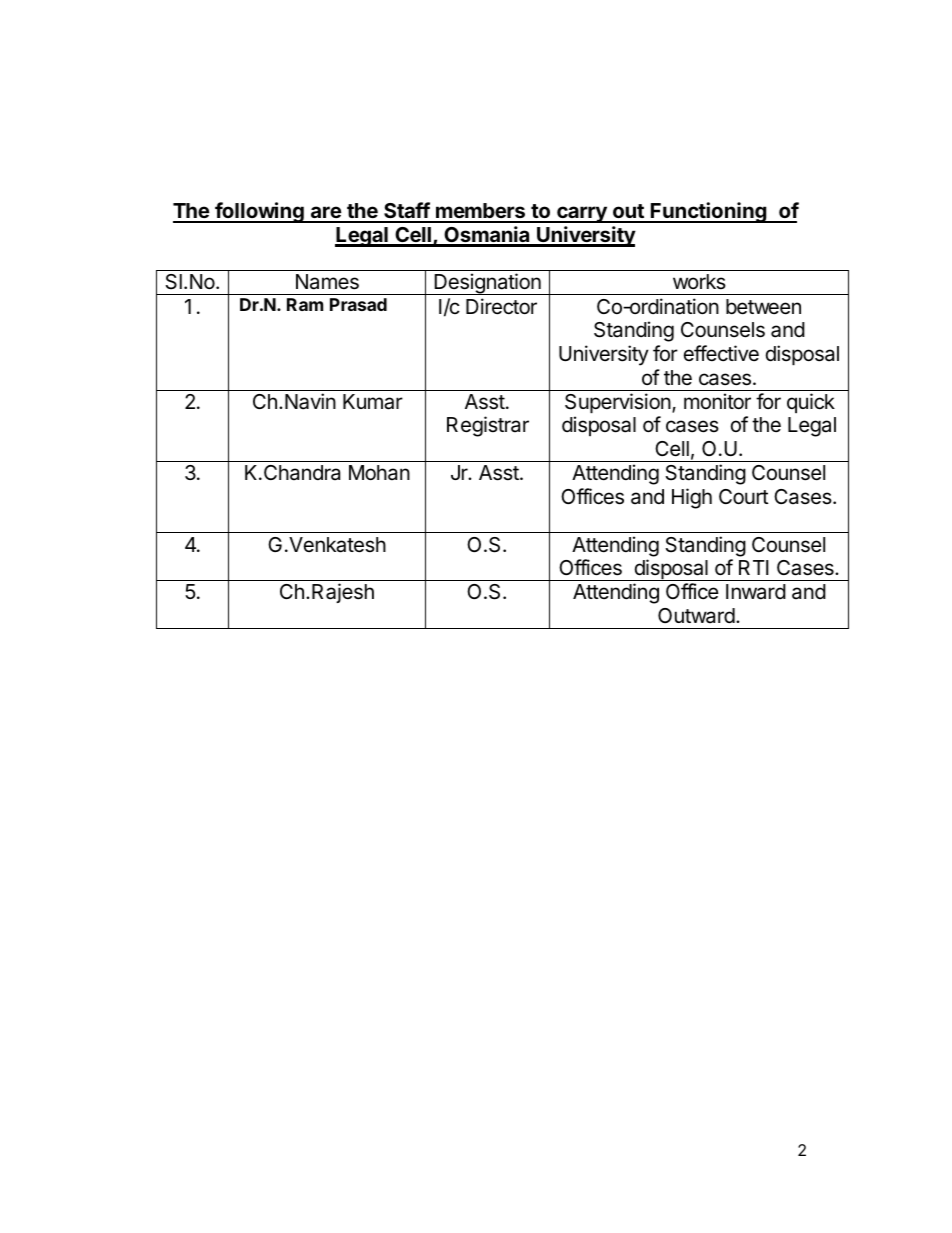  What do you see at coordinates (696, 616) in the image?
I see `Outward` at bounding box center [696, 616].
